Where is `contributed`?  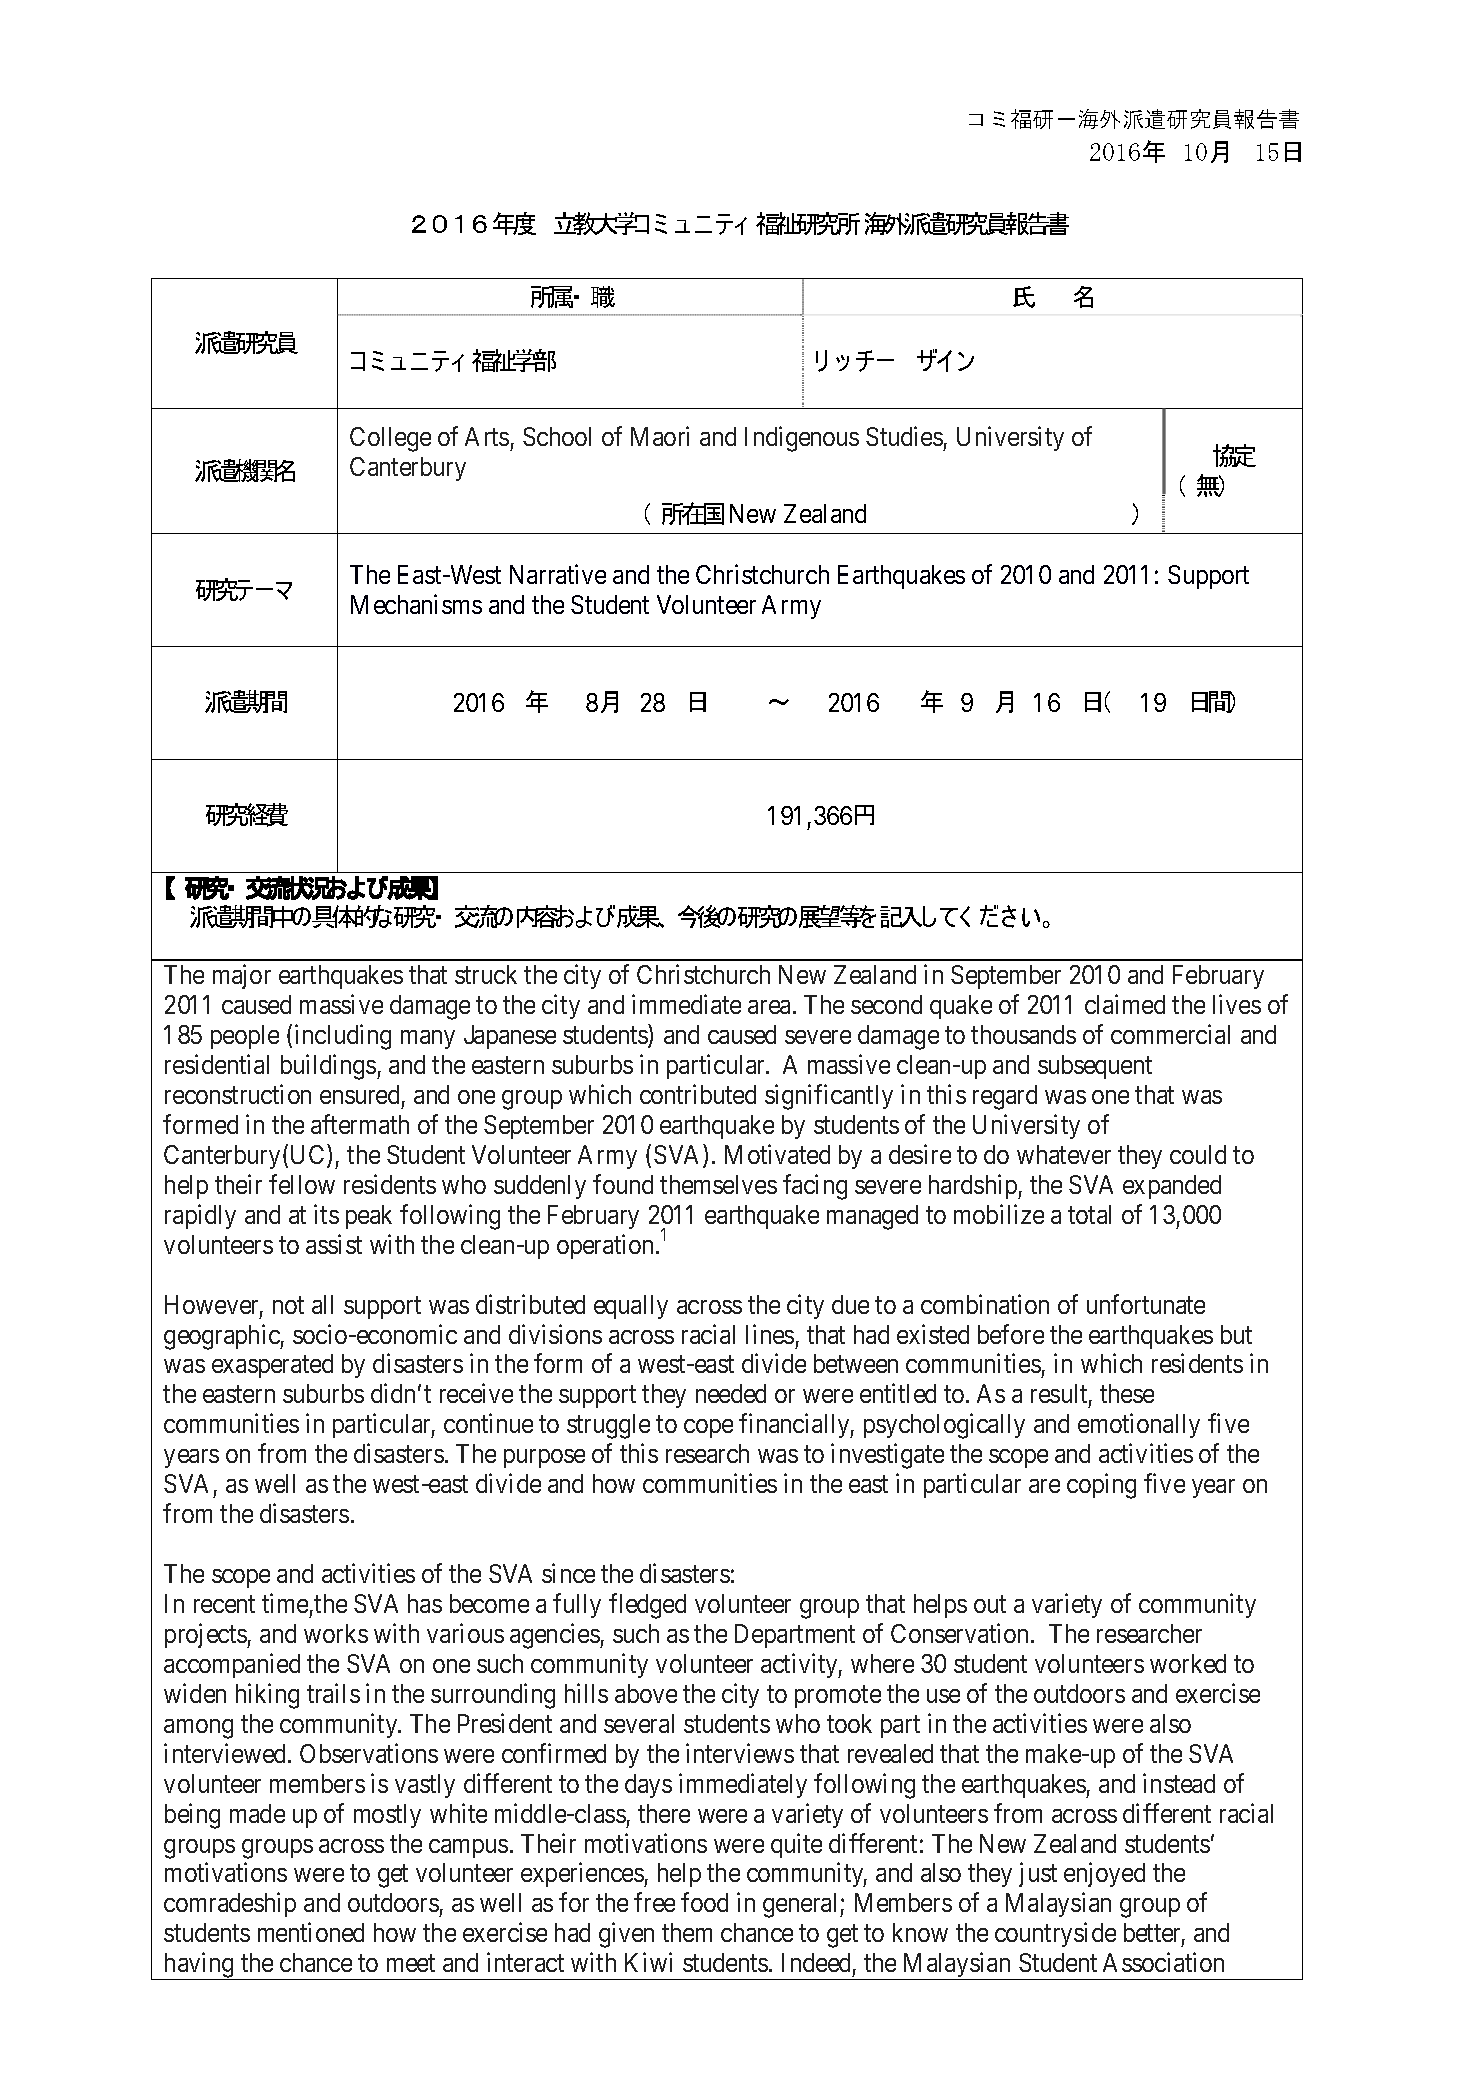 contributed is located at coordinates (698, 1094).
